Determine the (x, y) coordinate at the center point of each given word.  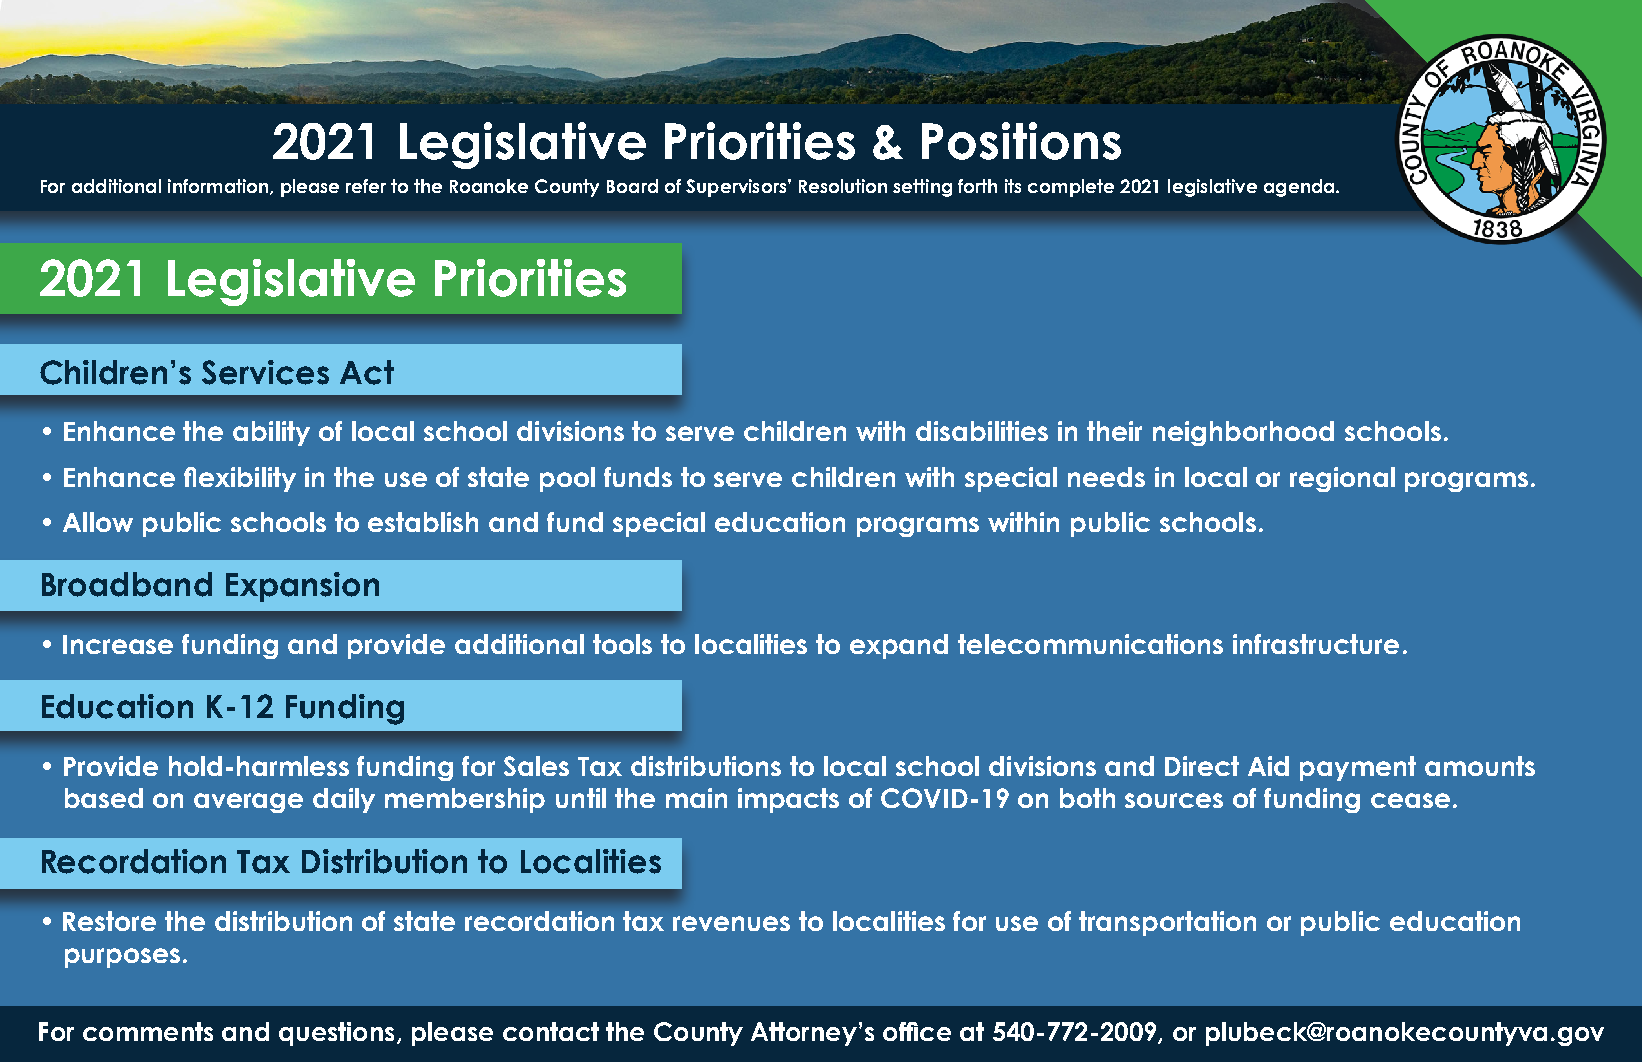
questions (336, 1034)
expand (899, 646)
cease (1410, 800)
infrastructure (1316, 644)
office (917, 1031)
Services (265, 372)
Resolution (843, 186)
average (248, 803)
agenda (1300, 188)
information (218, 186)
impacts (788, 800)
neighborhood (1243, 433)
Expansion (302, 587)
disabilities (982, 431)
